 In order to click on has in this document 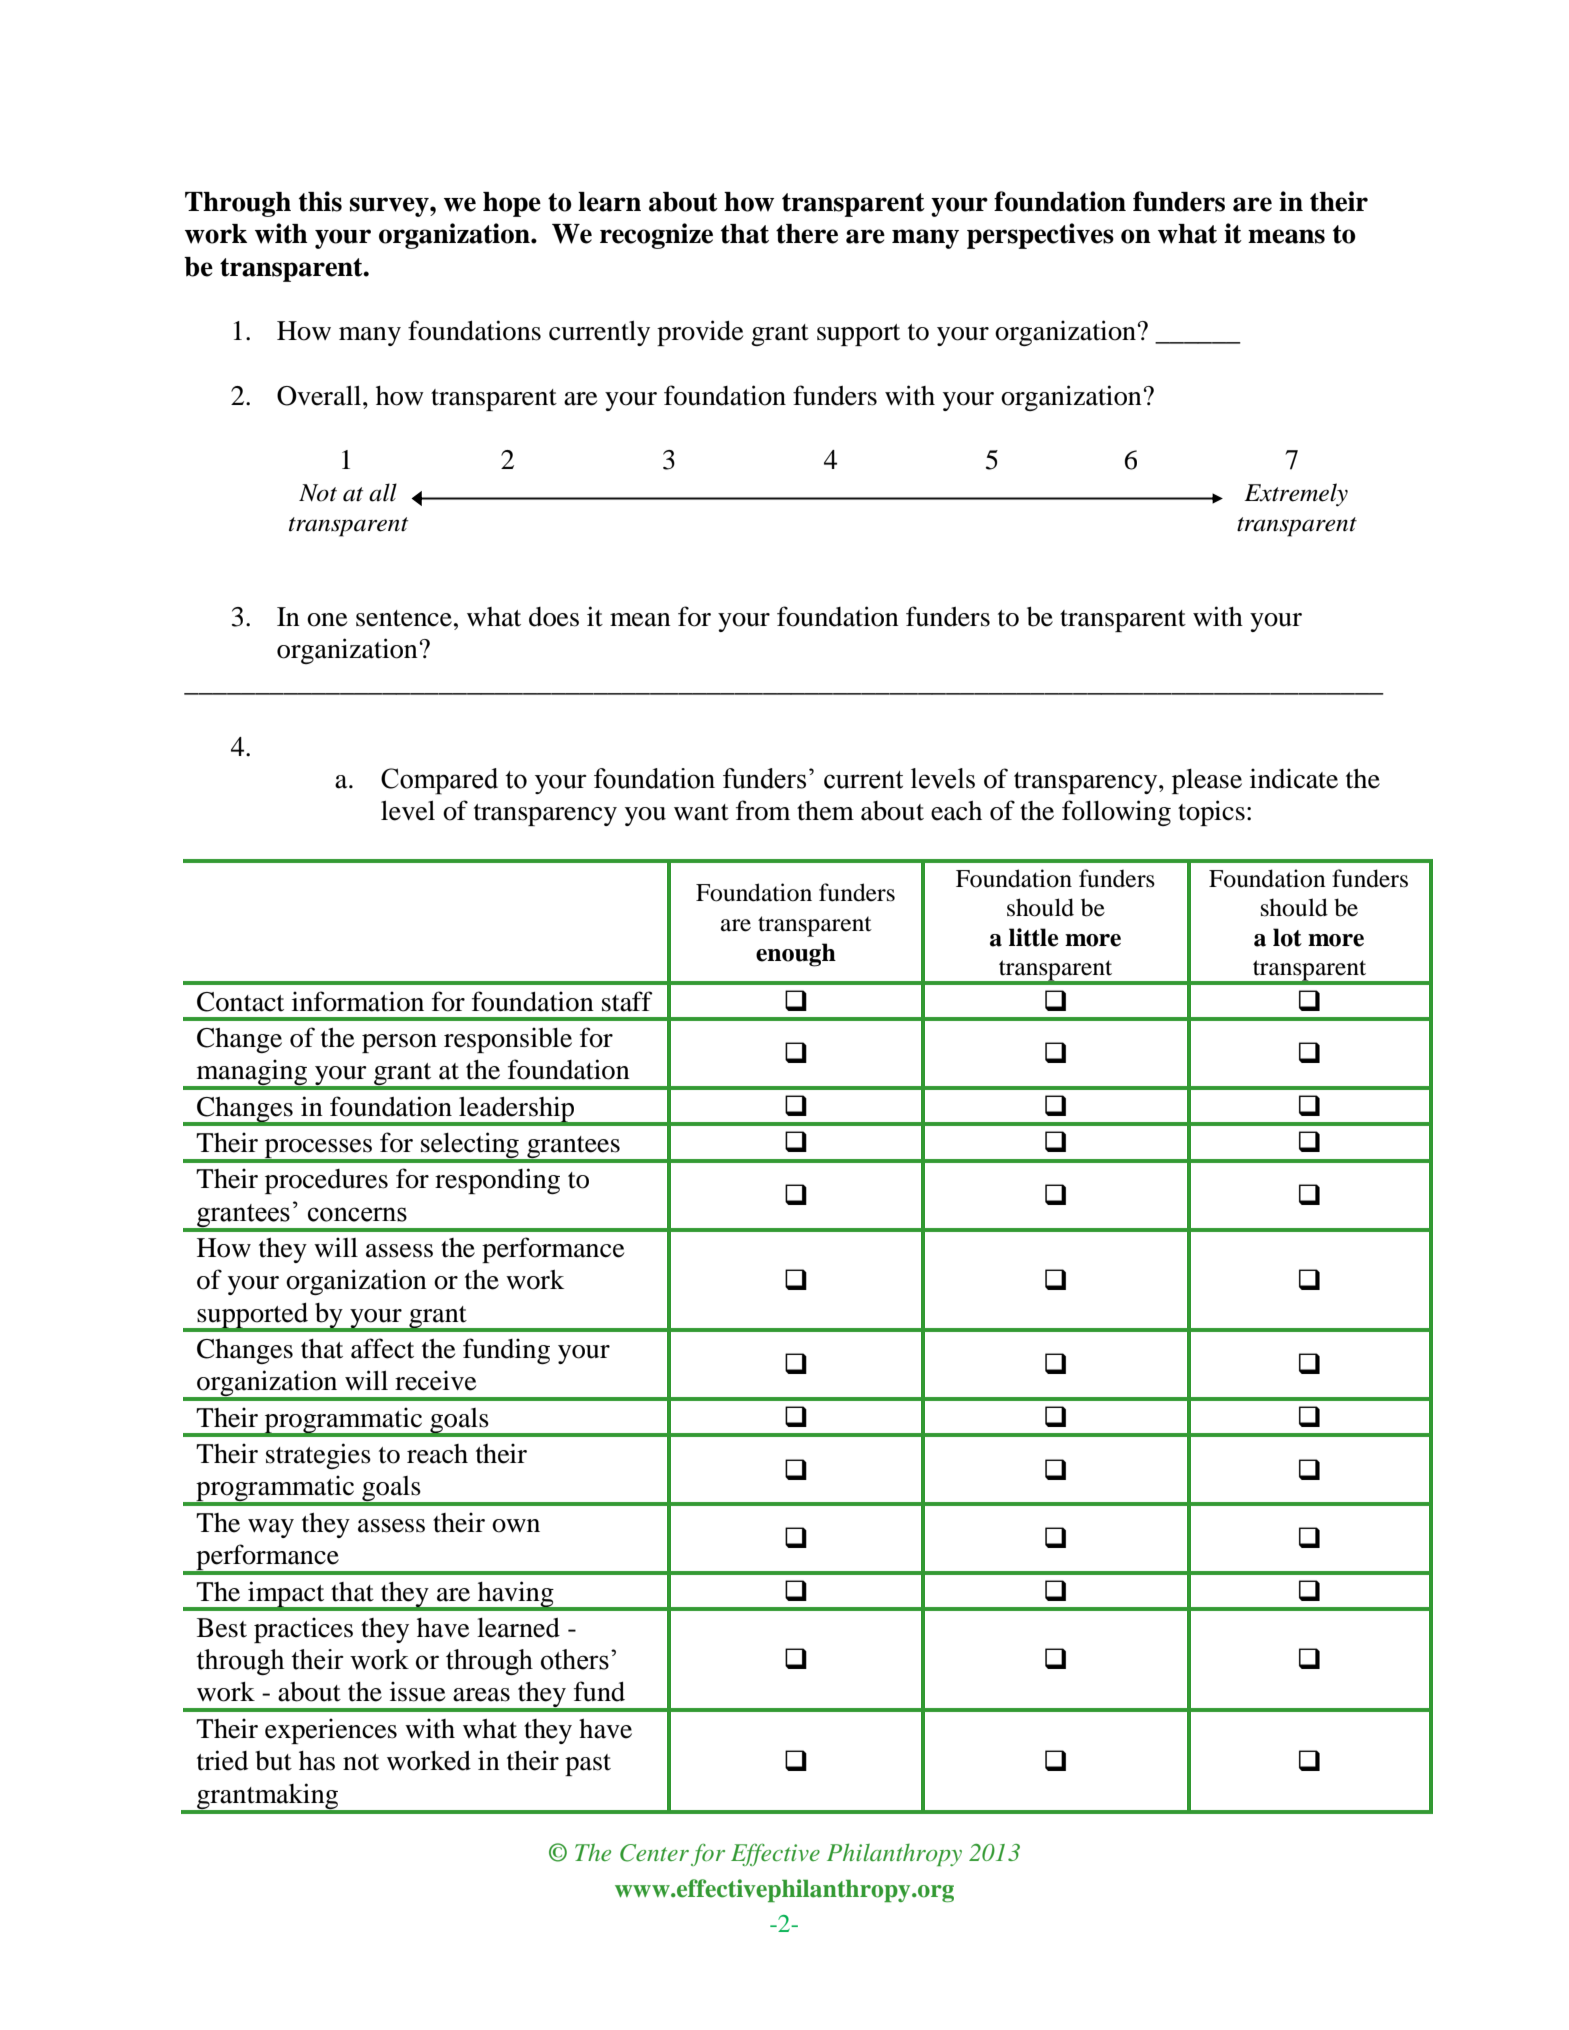, I will do `click(317, 1761)`.
